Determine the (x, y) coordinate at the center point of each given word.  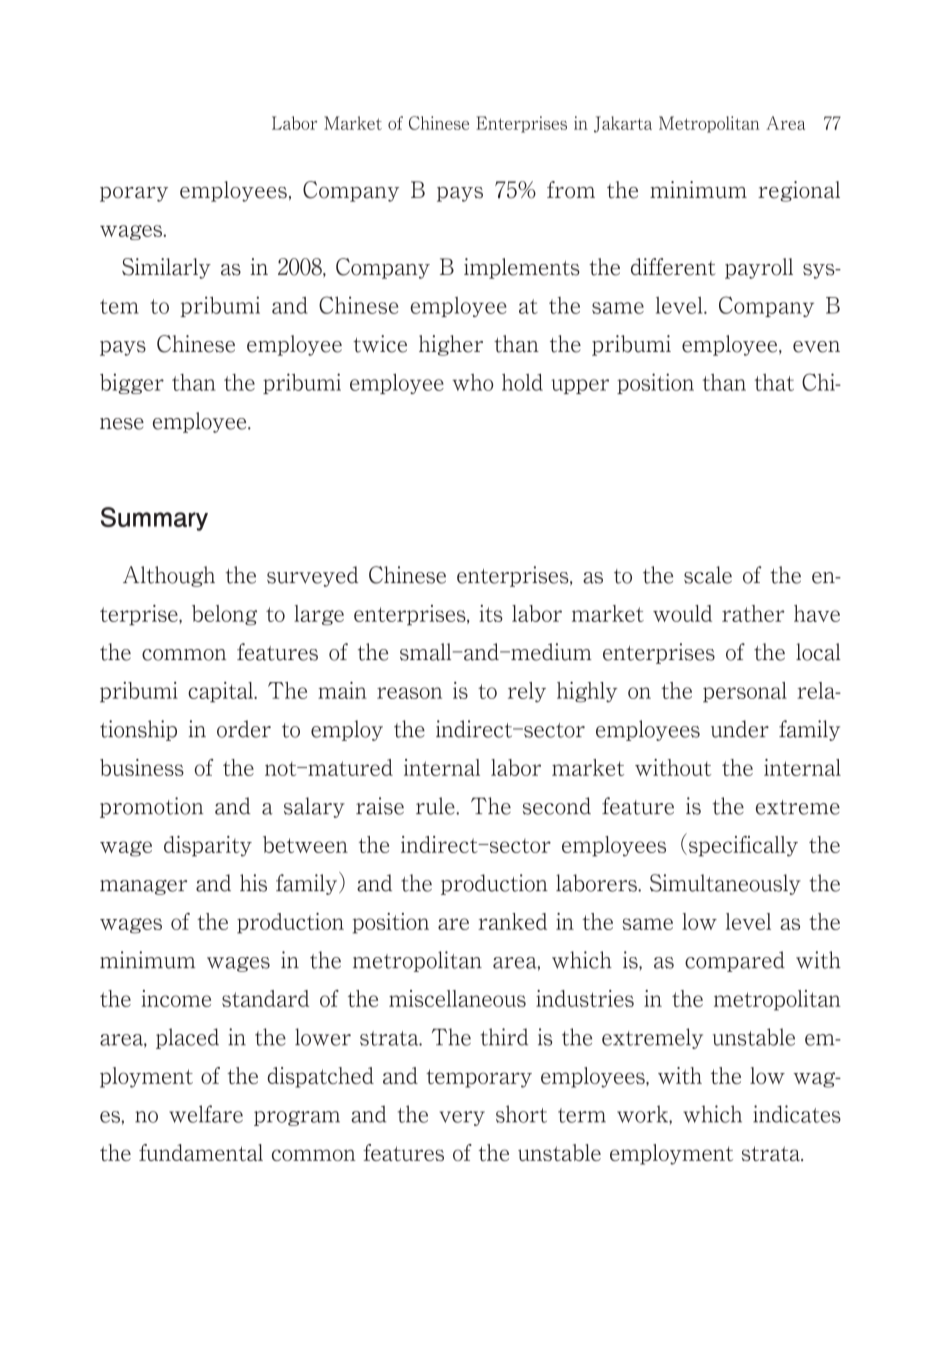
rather (753, 613)
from (571, 190)
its (491, 613)
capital (221, 692)
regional (799, 191)
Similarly (166, 268)
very (462, 1118)
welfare (206, 1114)
